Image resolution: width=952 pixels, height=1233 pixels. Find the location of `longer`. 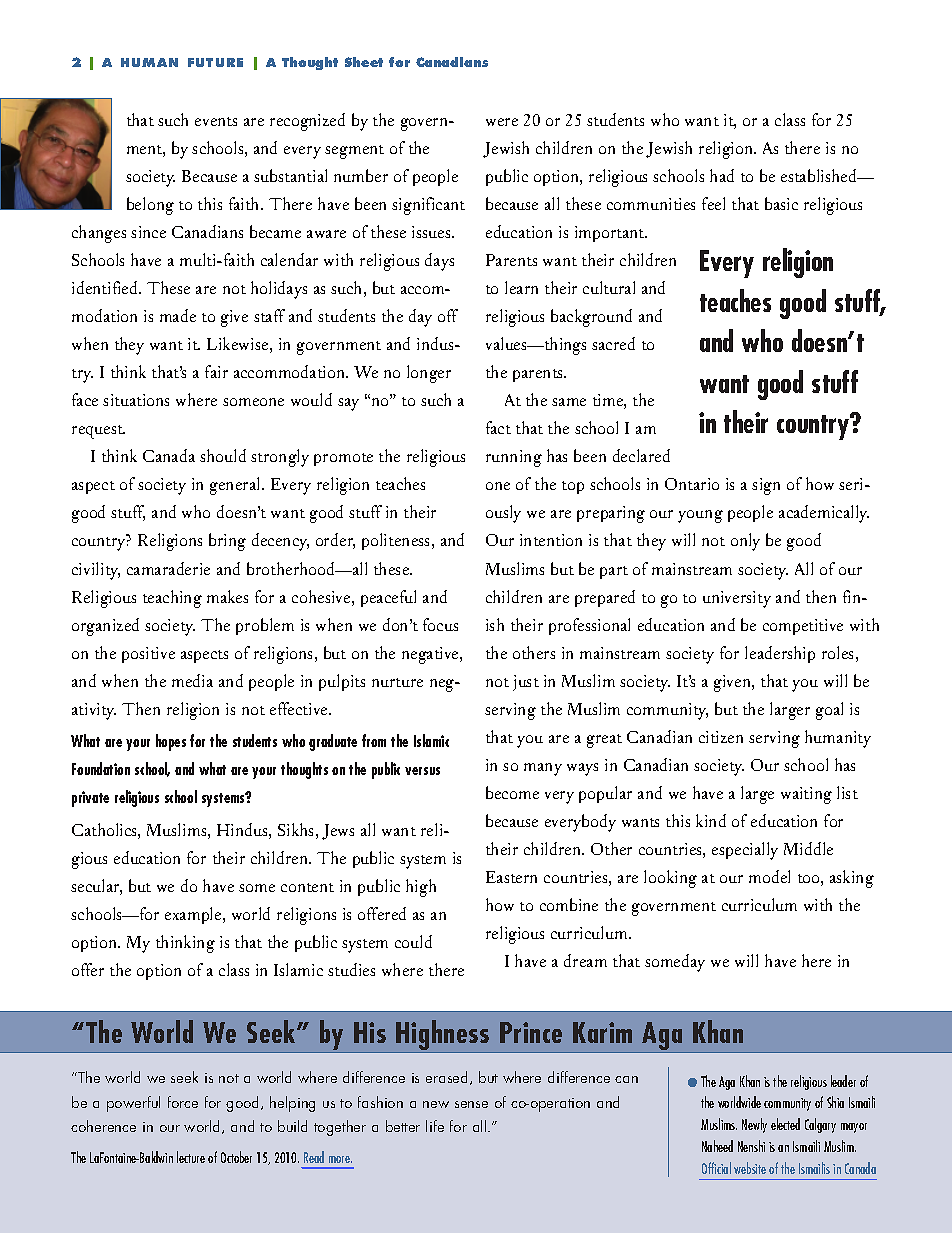

longer is located at coordinates (429, 374).
